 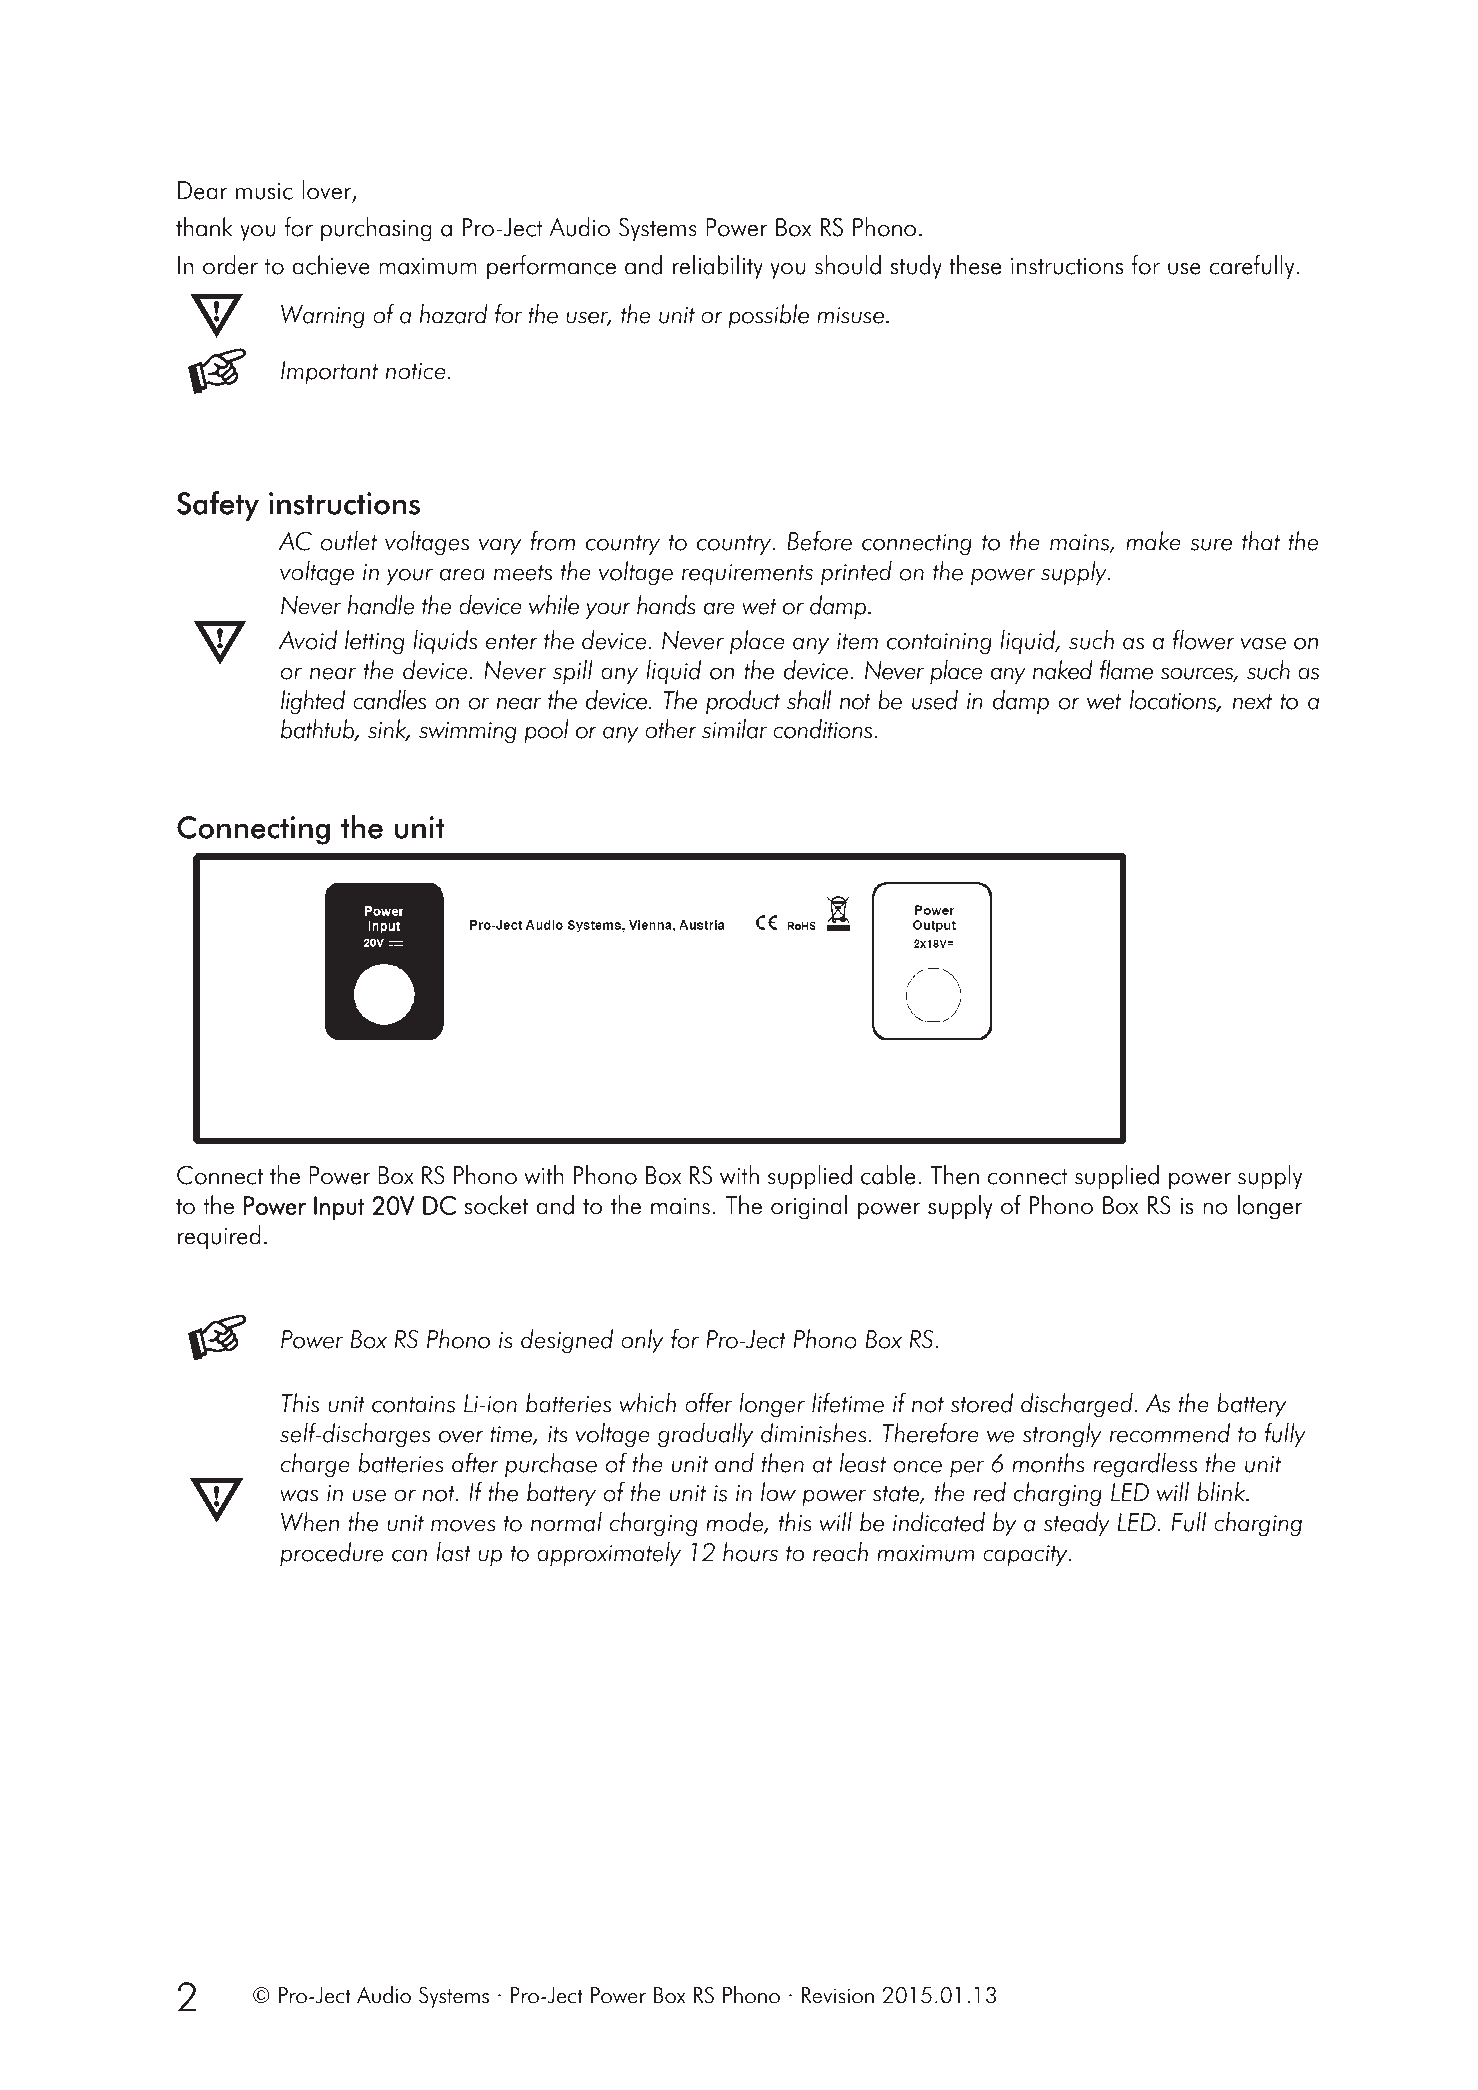 What do you see at coordinates (331, 1554) in the screenshot?
I see `procedure` at bounding box center [331, 1554].
